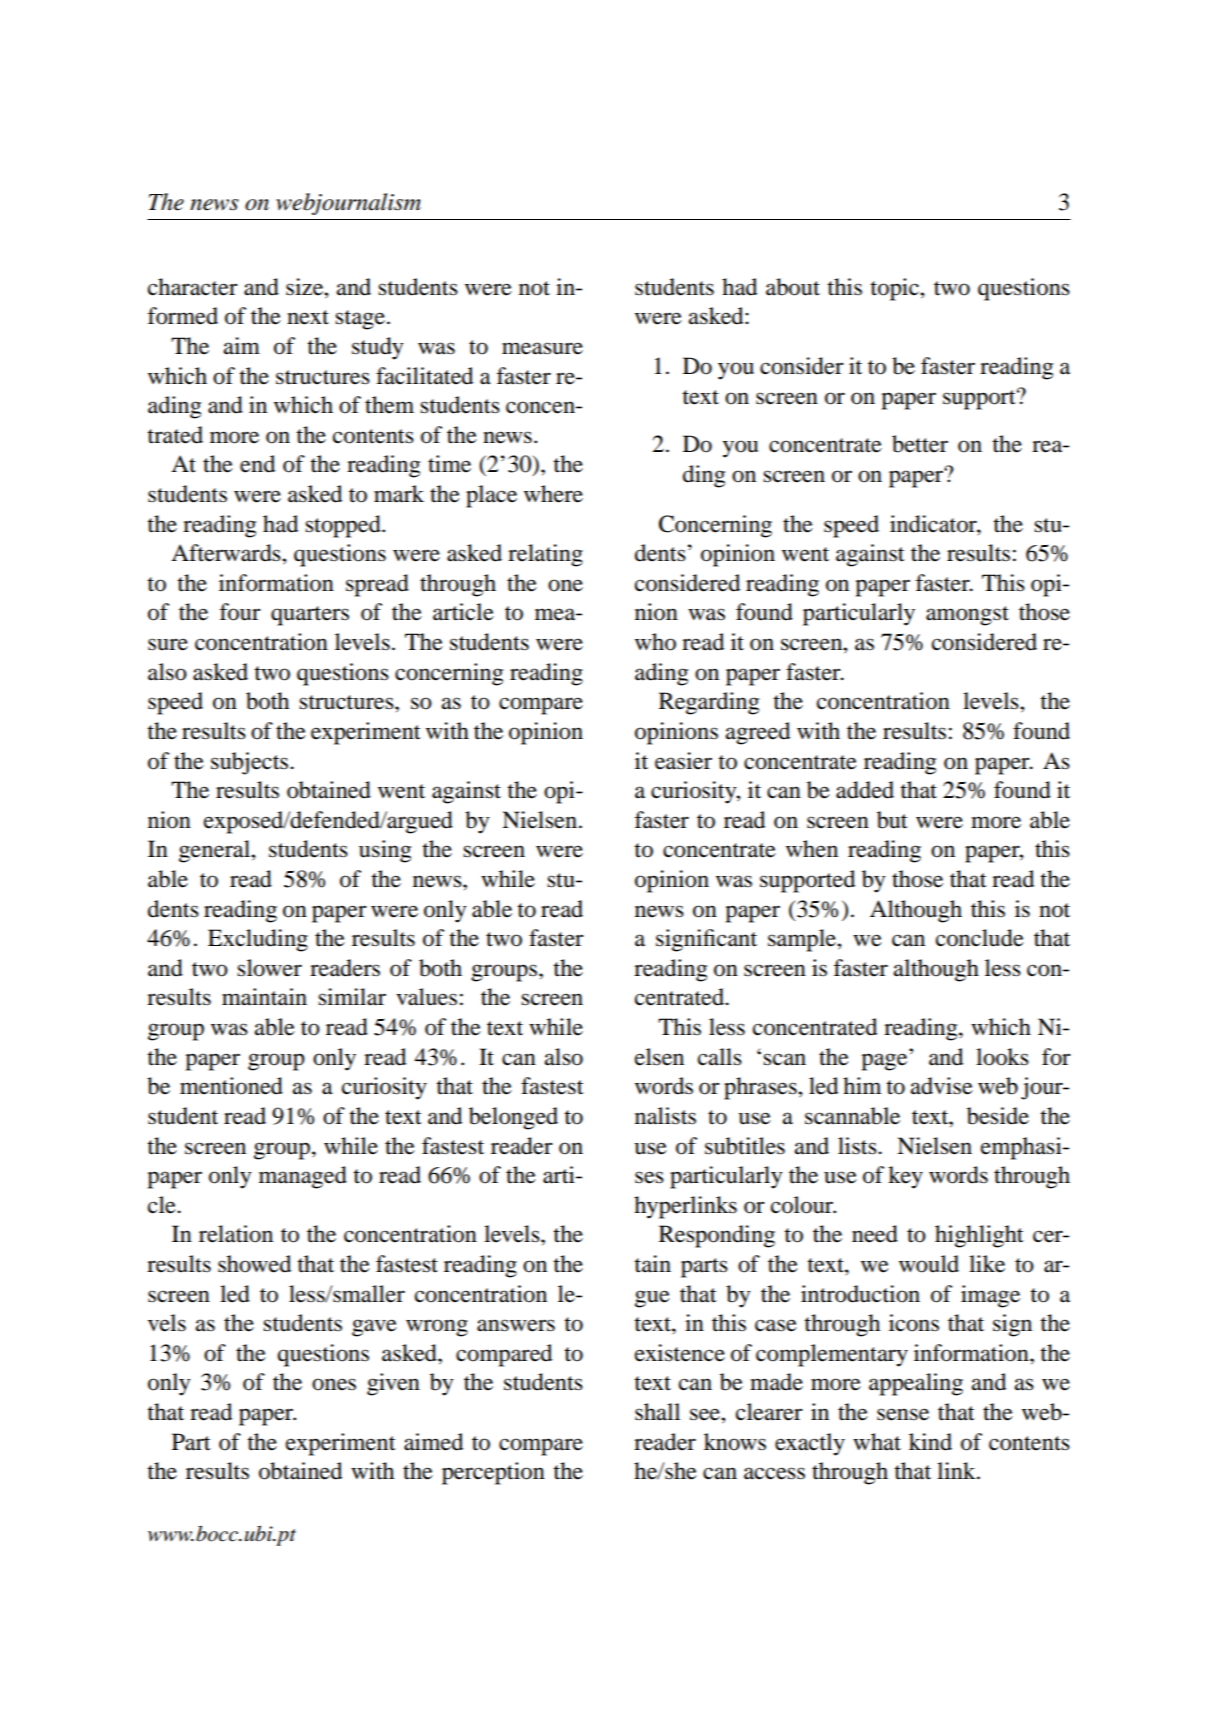 This screenshot has height=1726, width=1220. Describe the element at coordinates (424, 376) in the screenshot. I see `facilitated` at that location.
